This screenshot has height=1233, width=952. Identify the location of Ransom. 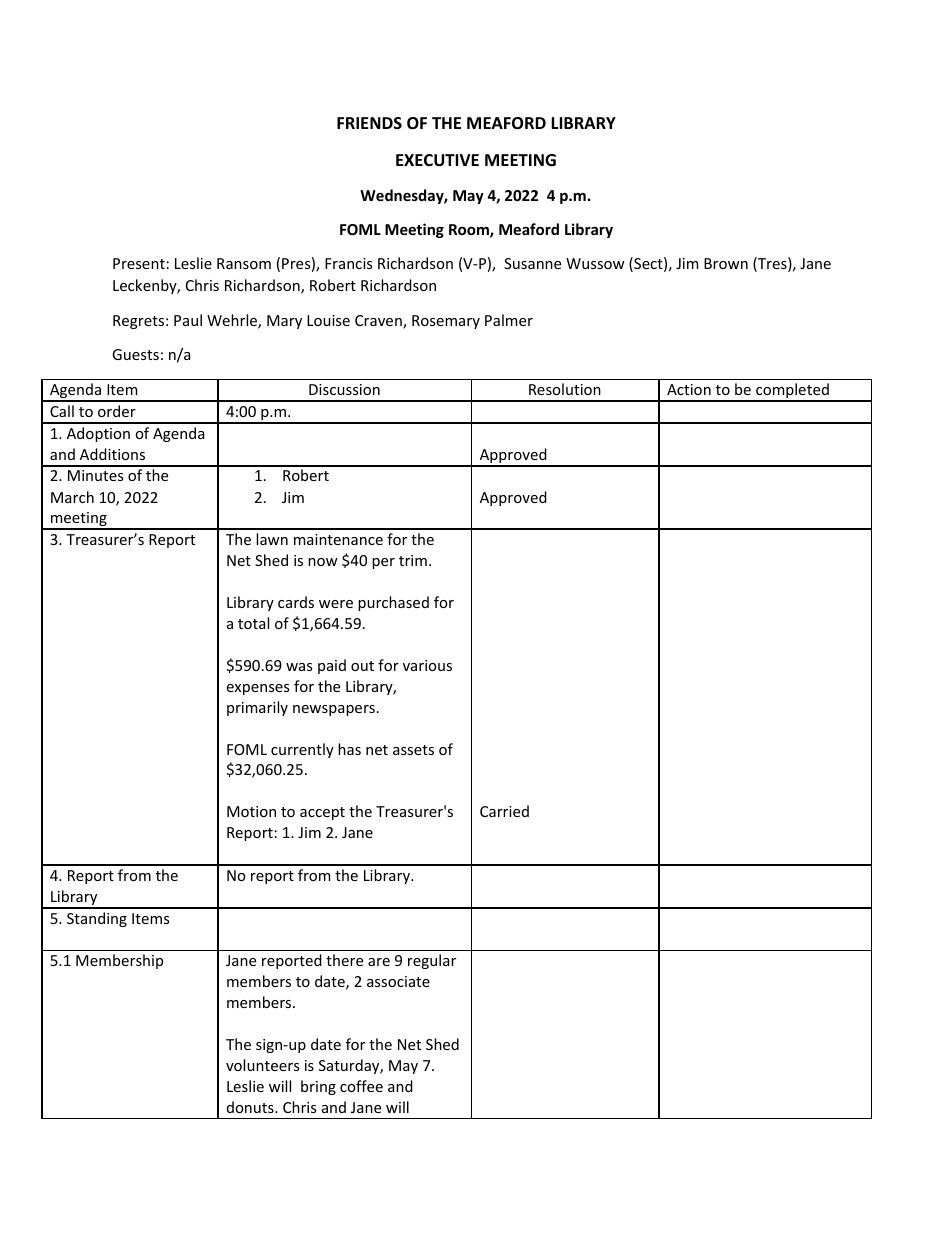
(244, 263).
